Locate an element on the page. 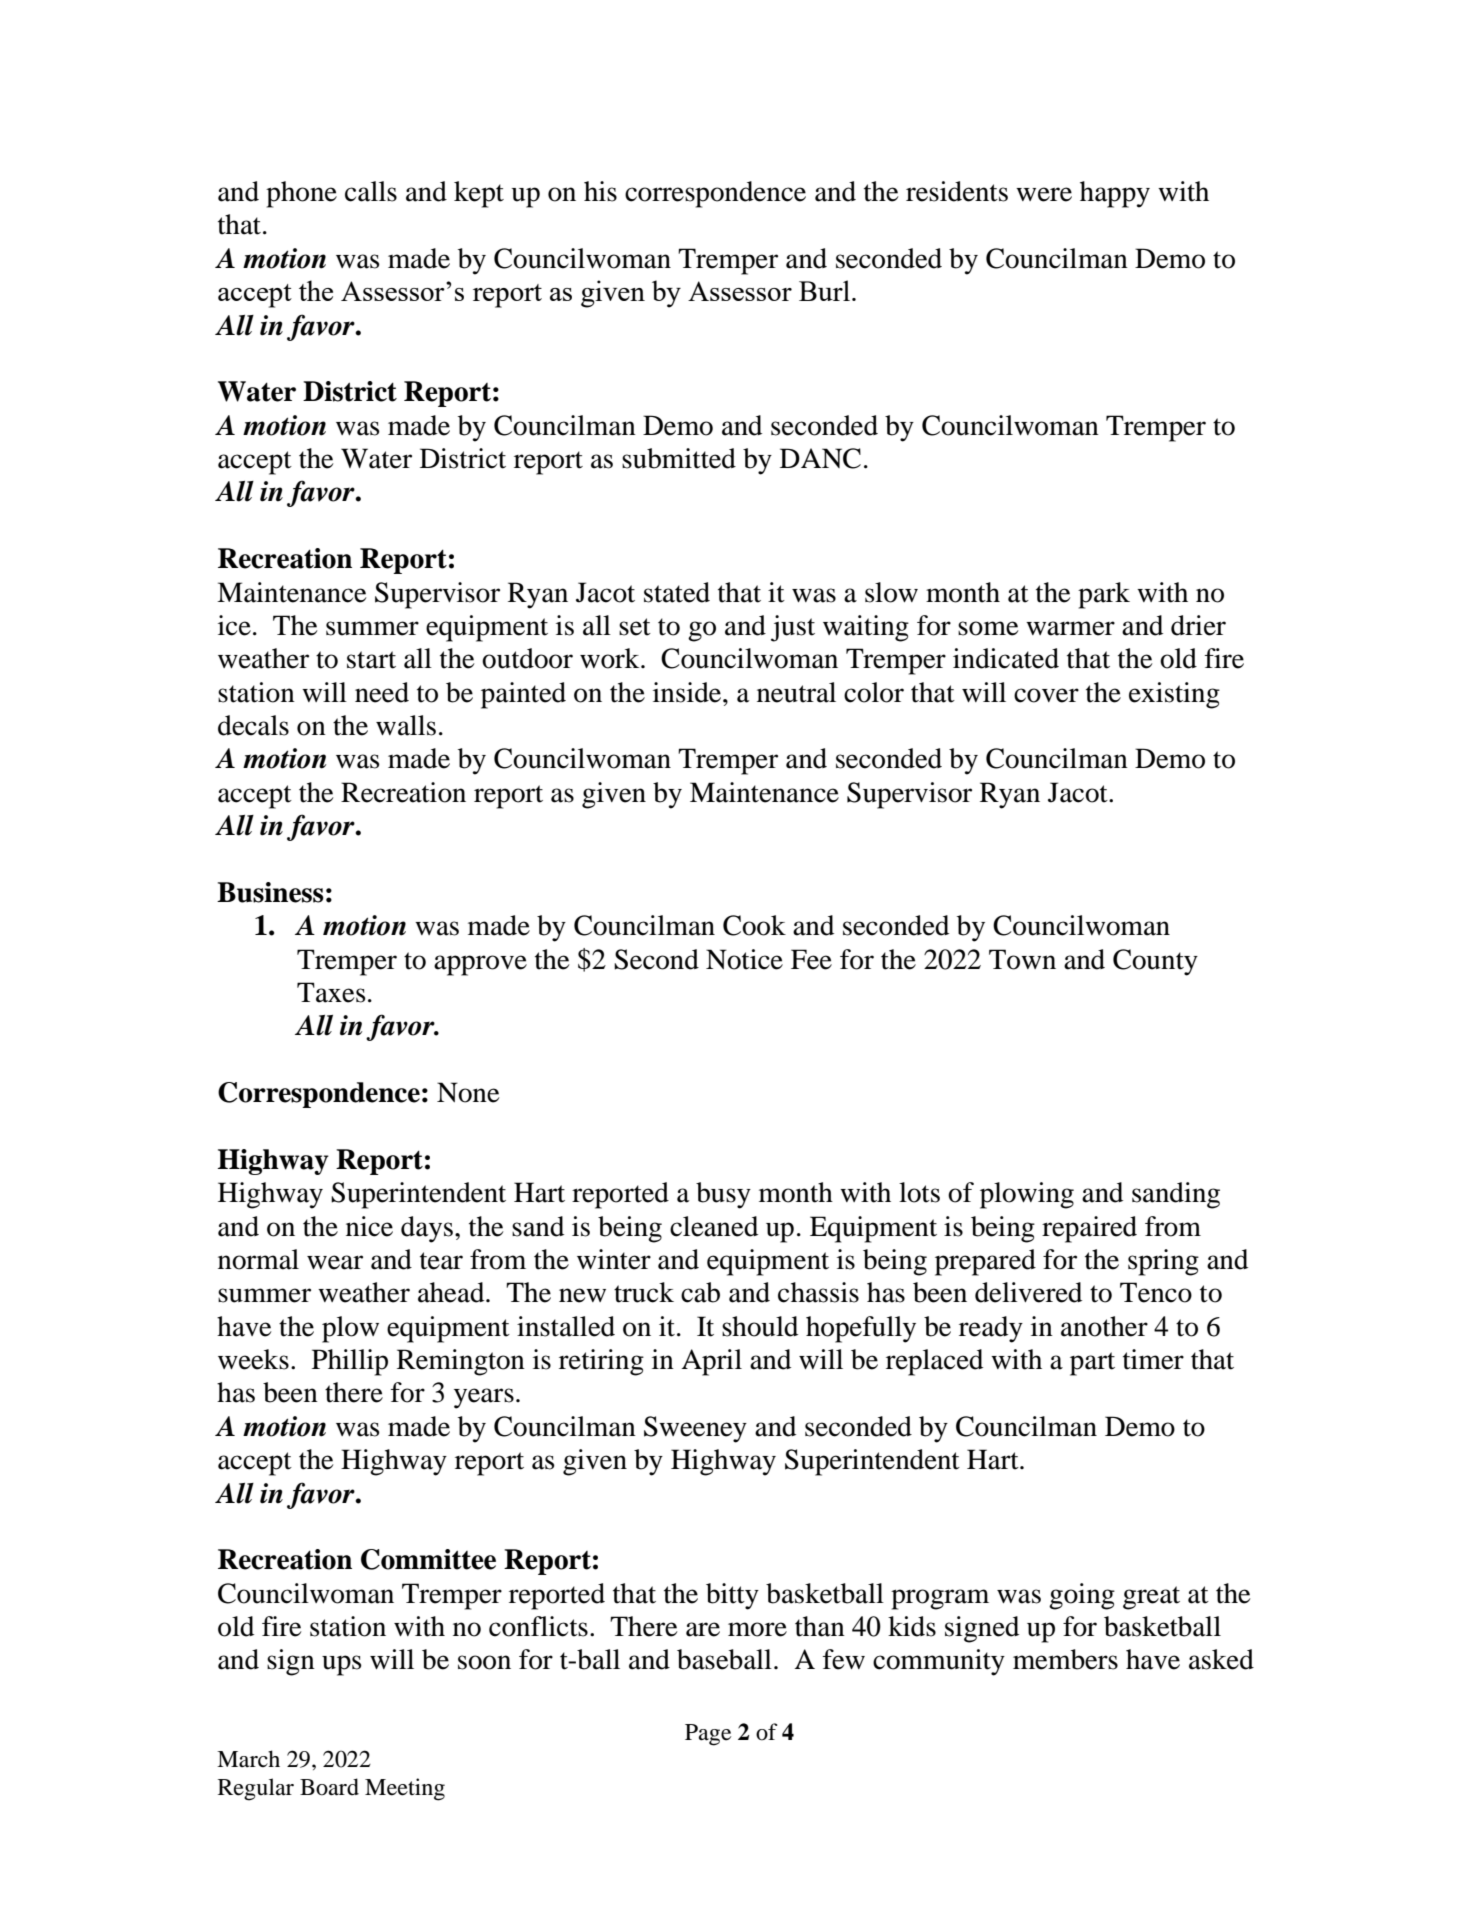 The image size is (1479, 1915). County is located at coordinates (1155, 962).
